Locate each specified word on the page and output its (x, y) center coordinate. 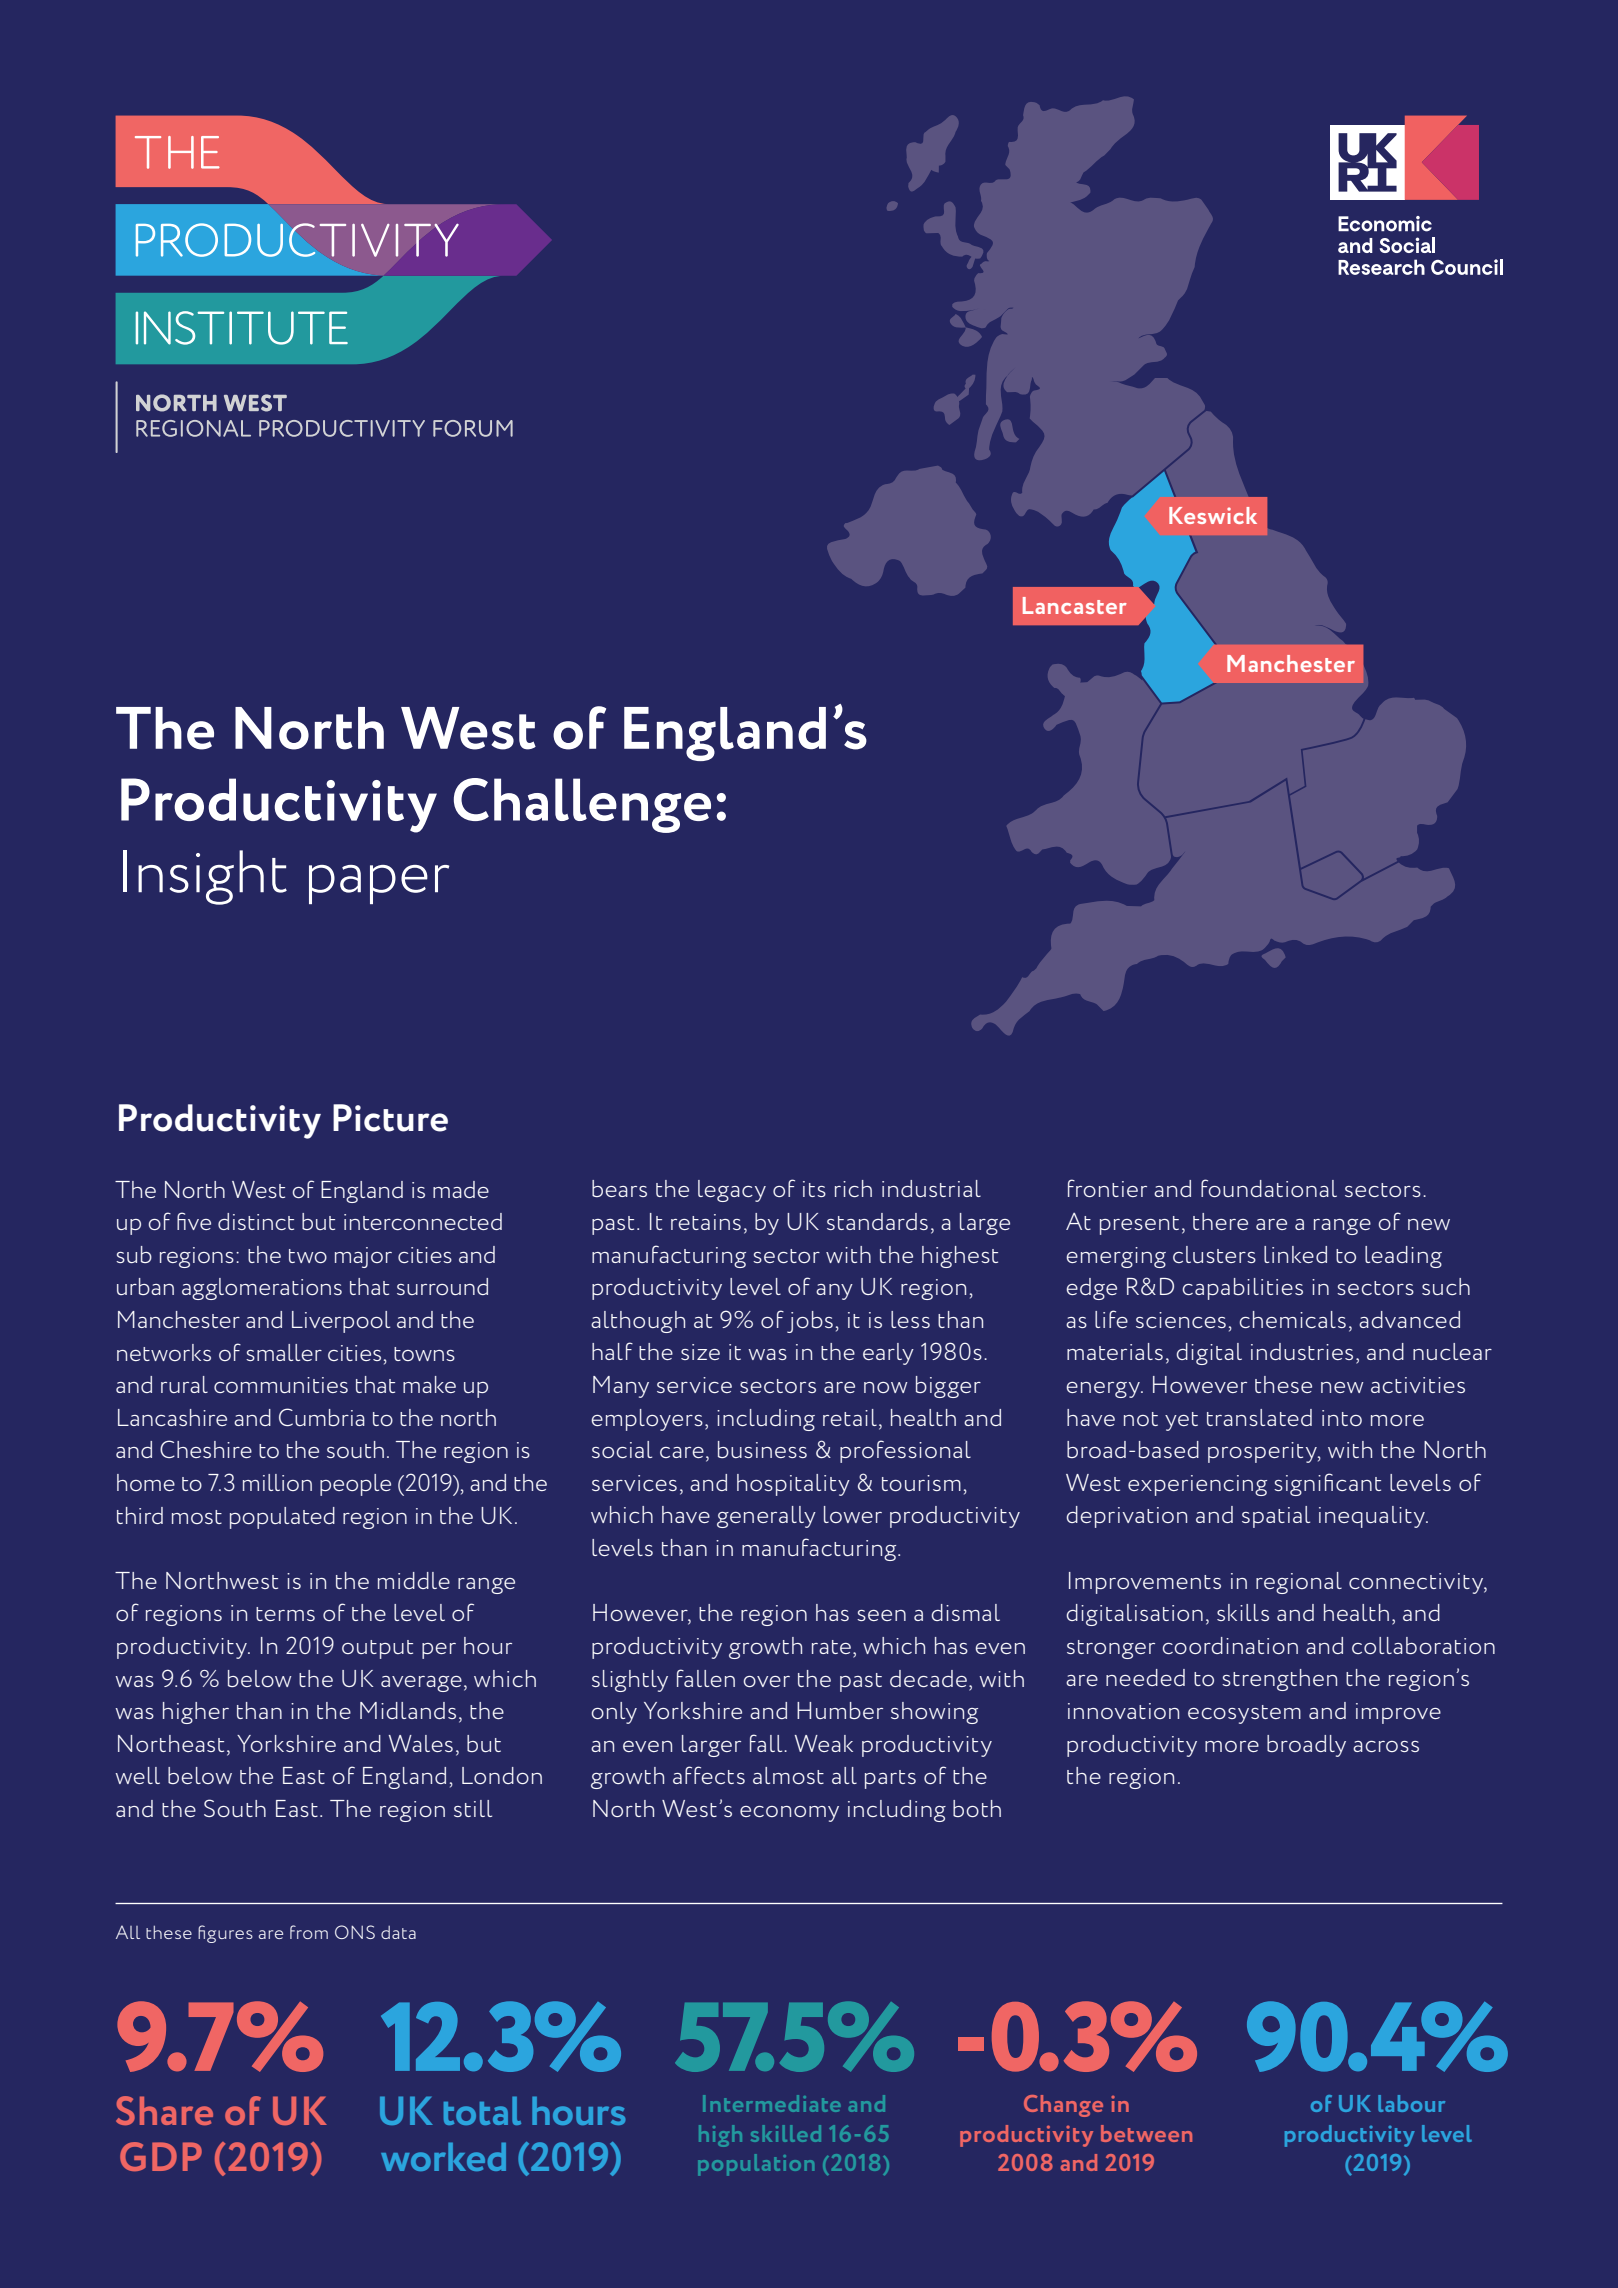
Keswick (1213, 515)
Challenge (582, 805)
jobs (810, 1322)
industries (1302, 1351)
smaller (284, 1352)
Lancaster (1075, 605)
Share (164, 2110)
